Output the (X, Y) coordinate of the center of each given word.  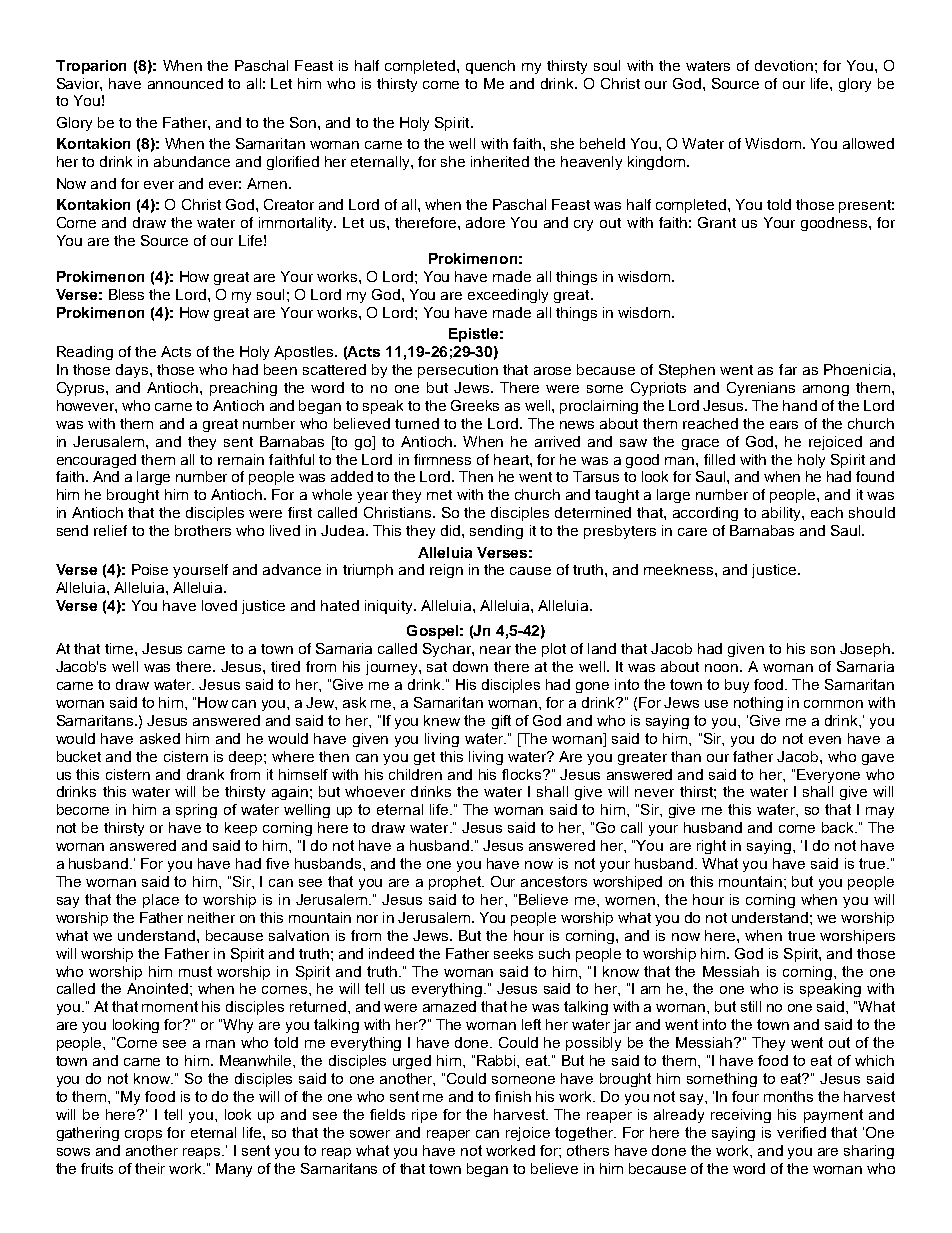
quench (490, 67)
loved (219, 605)
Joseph (865, 650)
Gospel (432, 632)
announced (185, 83)
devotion (784, 65)
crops (143, 1135)
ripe (424, 1116)
